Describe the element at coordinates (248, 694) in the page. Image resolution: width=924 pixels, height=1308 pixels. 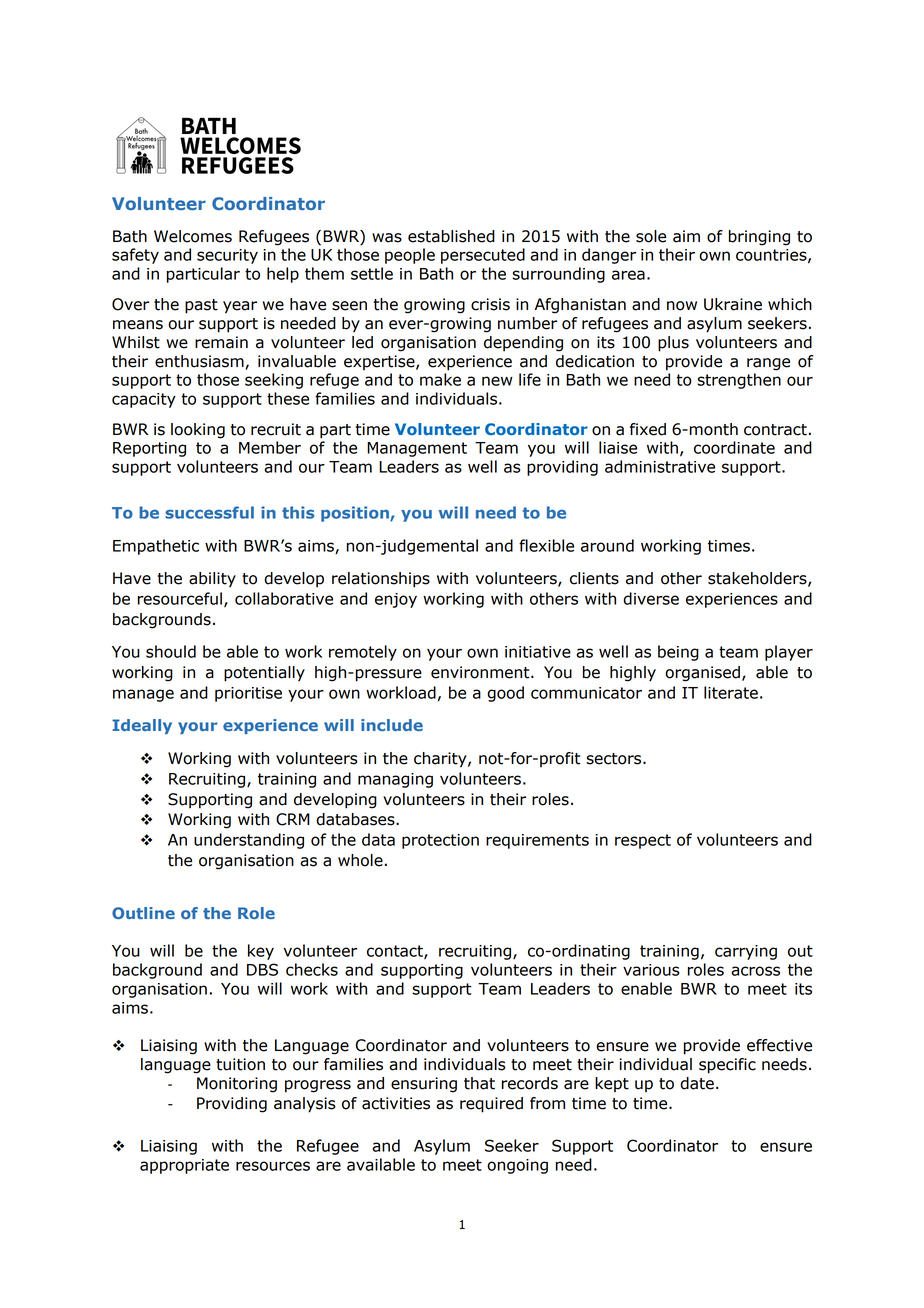
I see `prioritise` at that location.
